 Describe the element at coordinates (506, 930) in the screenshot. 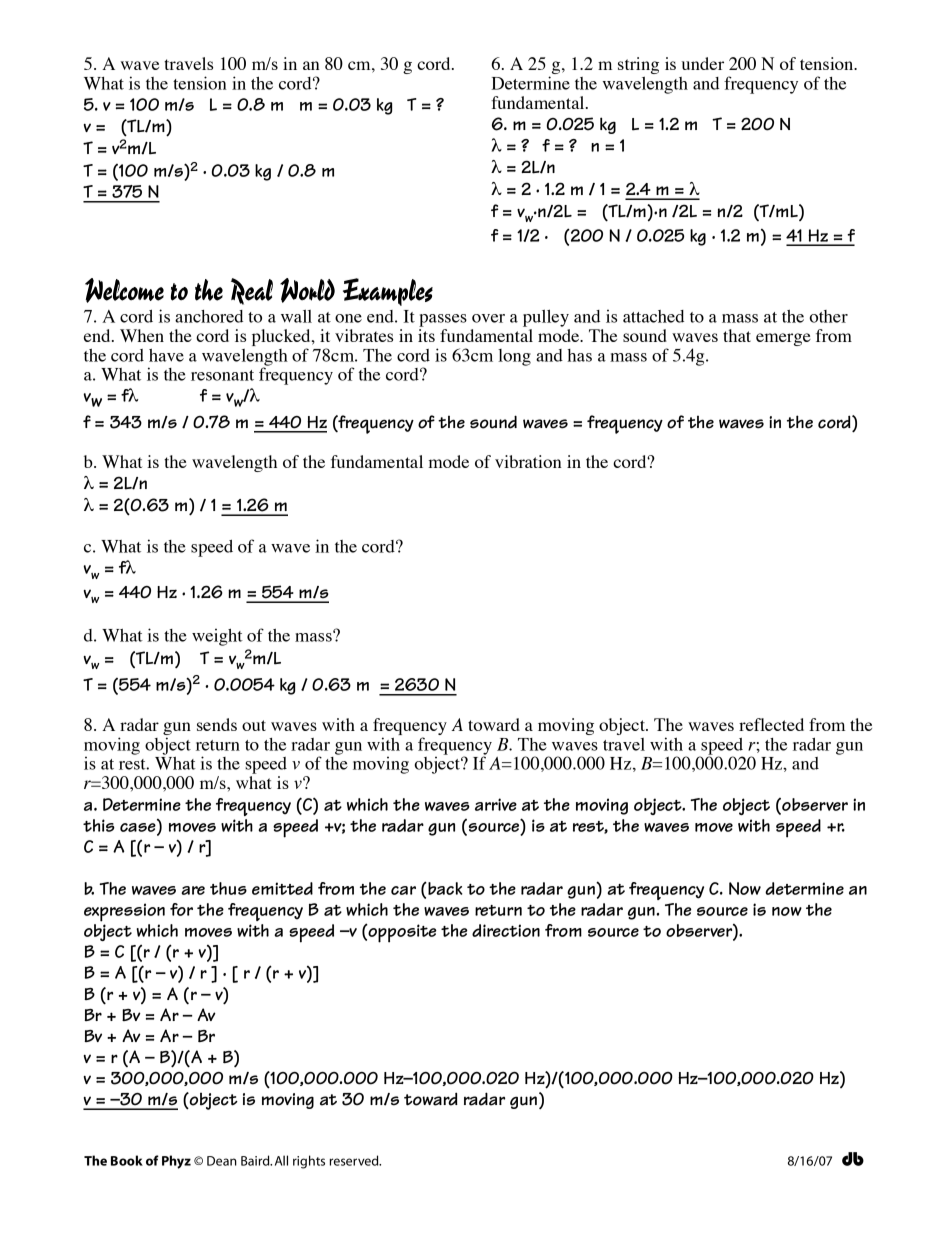

I see `direction` at that location.
